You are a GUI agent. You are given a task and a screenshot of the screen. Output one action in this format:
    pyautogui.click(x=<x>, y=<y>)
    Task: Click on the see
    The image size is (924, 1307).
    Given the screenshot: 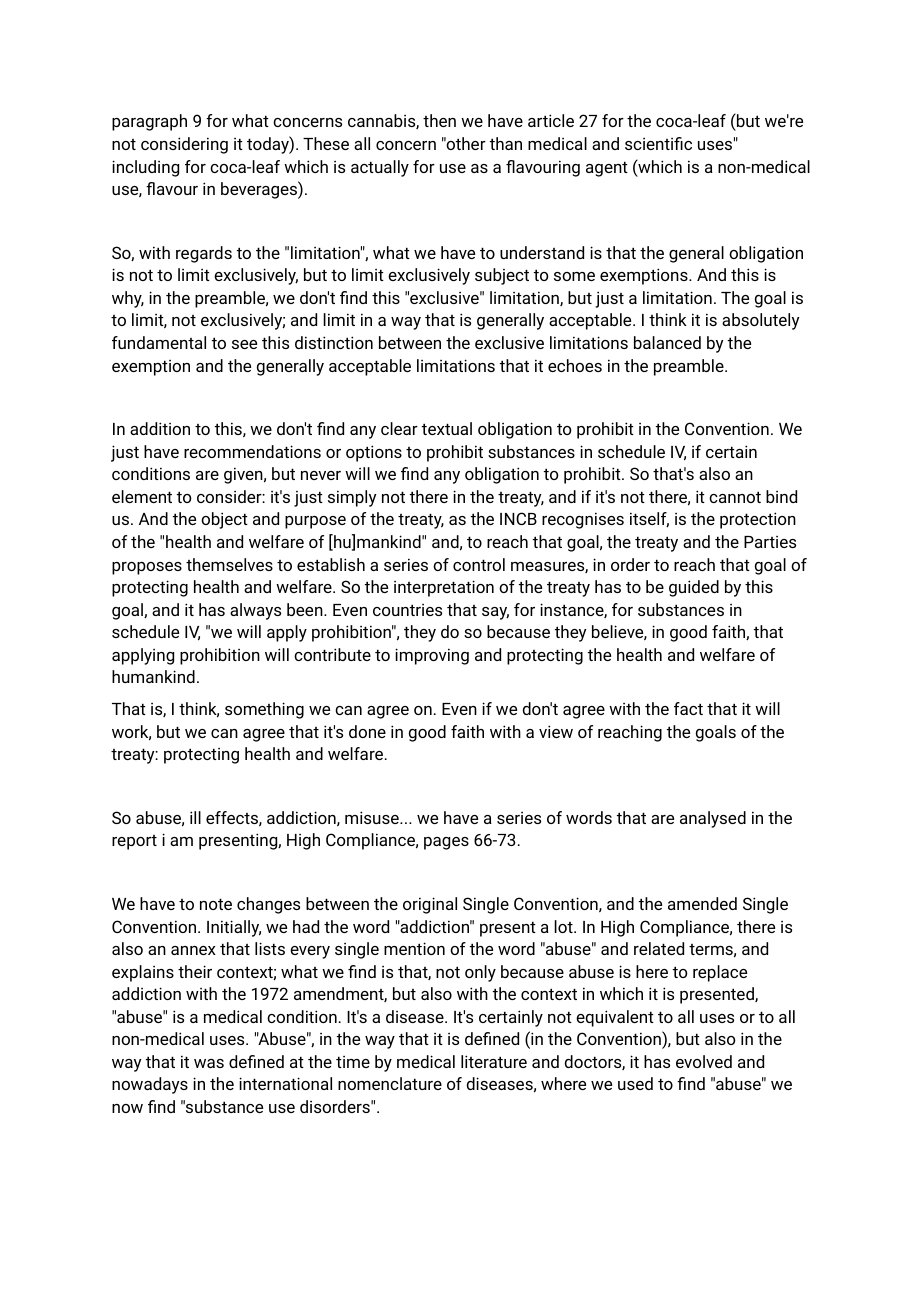 What is the action you would take?
    pyautogui.click(x=244, y=344)
